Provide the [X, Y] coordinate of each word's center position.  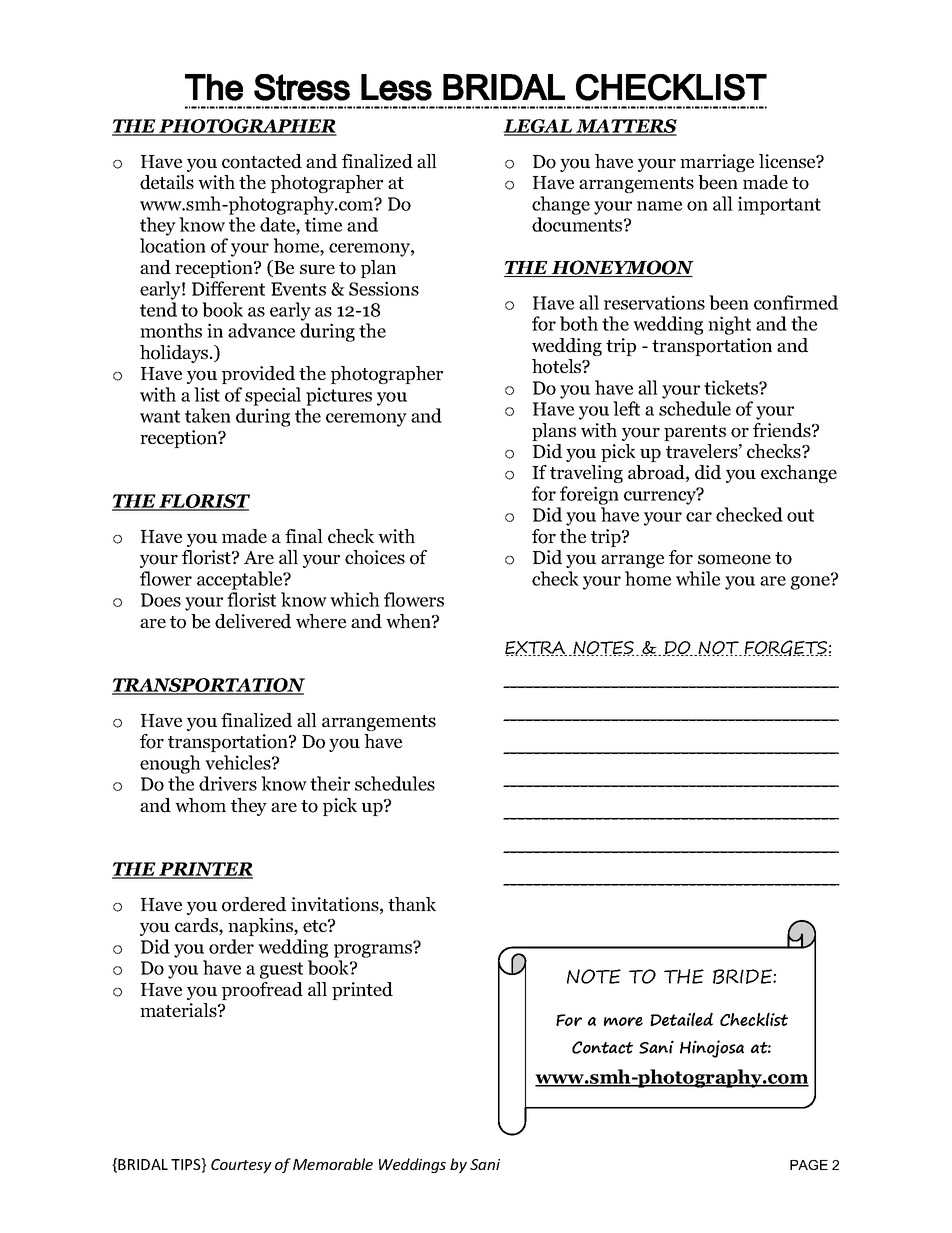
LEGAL [539, 127]
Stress [302, 87]
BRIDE [743, 976]
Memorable [333, 1164]
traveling [586, 474]
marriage [717, 163]
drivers [228, 783]
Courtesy [241, 1166]
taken [208, 415]
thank [412, 904]
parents [695, 433]
